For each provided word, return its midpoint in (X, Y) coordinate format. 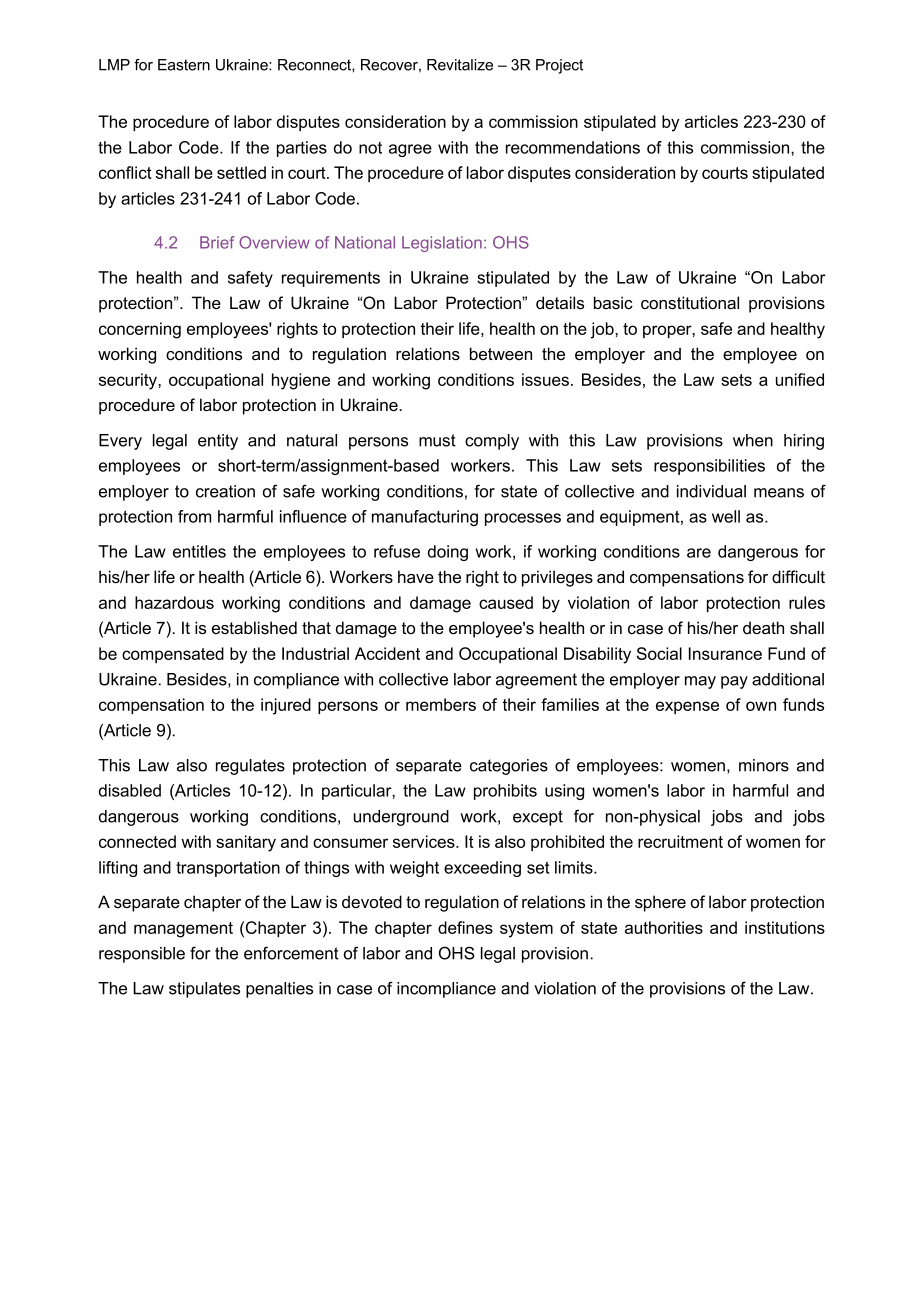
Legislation (442, 244)
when (753, 440)
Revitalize (460, 65)
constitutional (690, 302)
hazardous (174, 602)
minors (764, 765)
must (437, 440)
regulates (250, 767)
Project (559, 66)
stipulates (204, 990)
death (763, 627)
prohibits (505, 792)
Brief (217, 242)
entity (218, 442)
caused (506, 602)
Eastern (184, 65)
